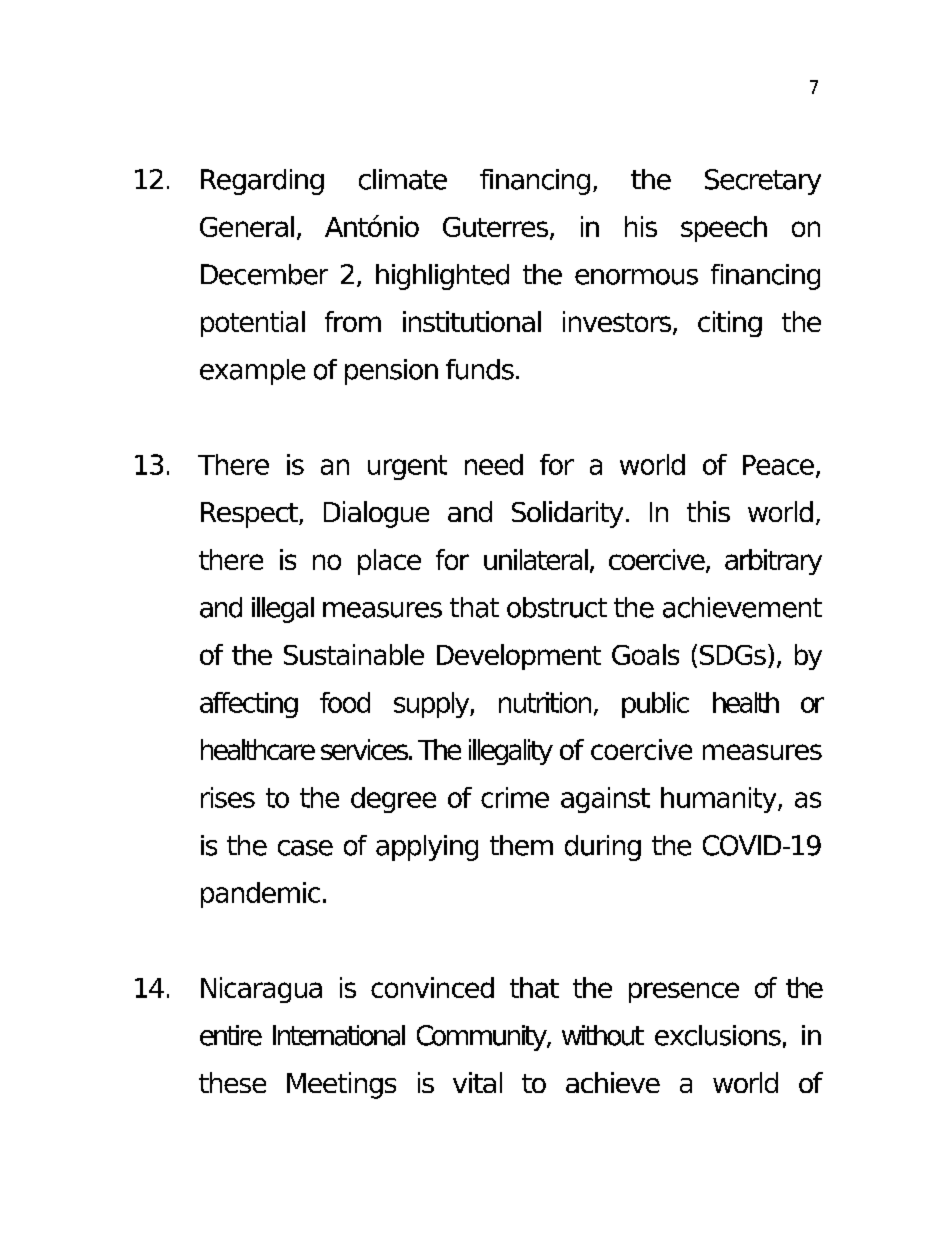 The width and height of the image is (952, 1233). I want to click on Goals, so click(645, 654).
